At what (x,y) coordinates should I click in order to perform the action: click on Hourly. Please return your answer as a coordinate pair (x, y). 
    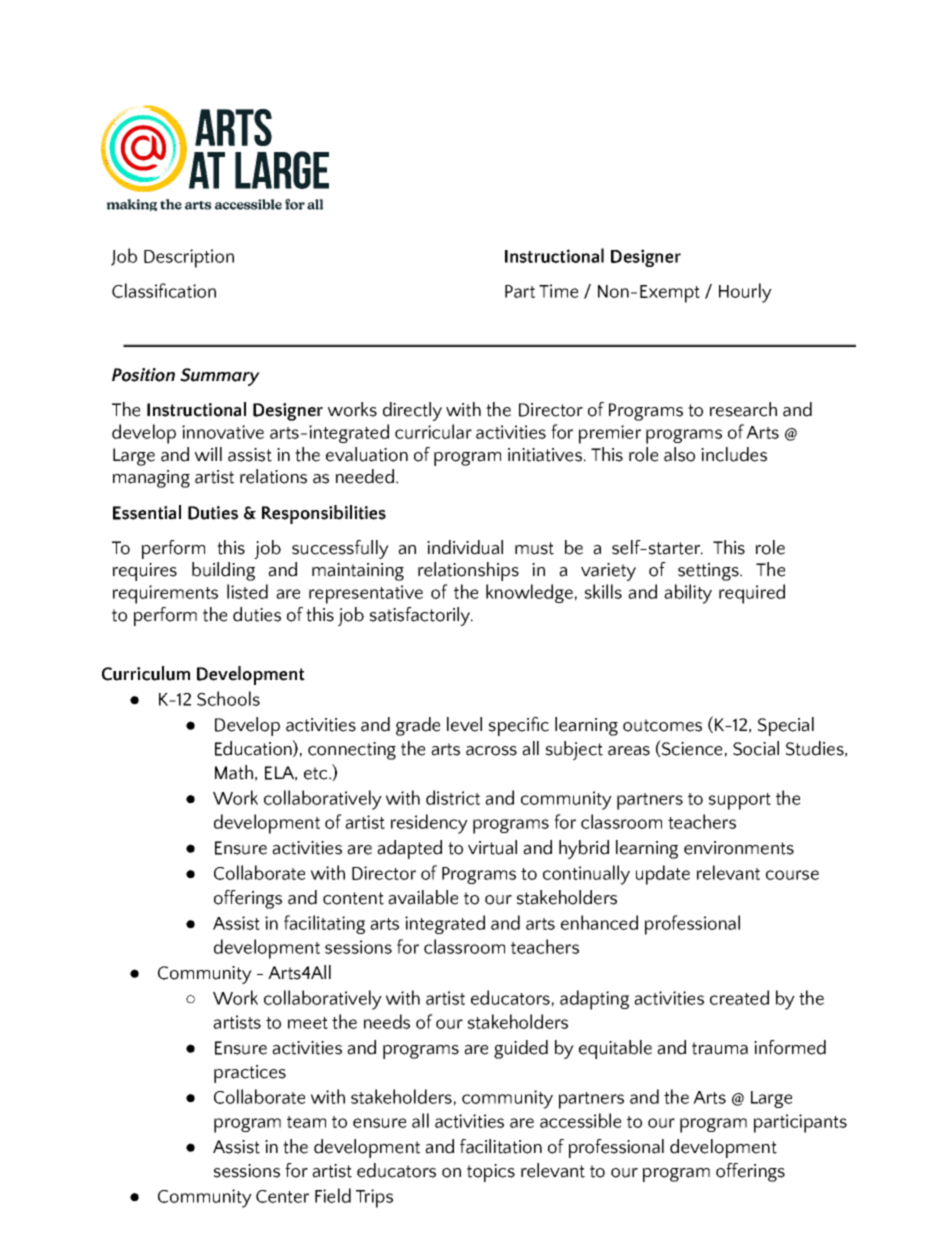
    Looking at the image, I should click on (745, 293).
